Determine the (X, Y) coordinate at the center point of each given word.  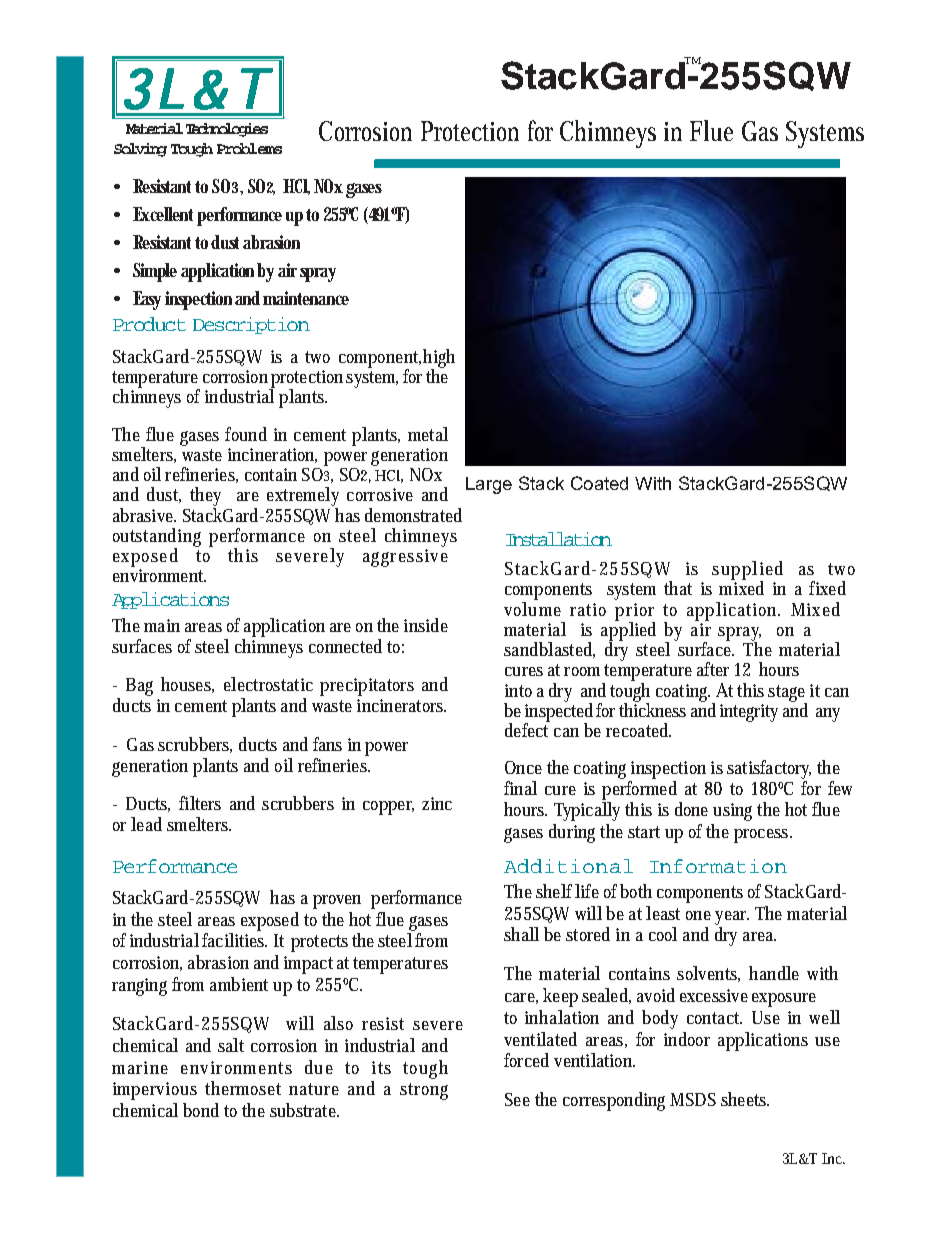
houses (187, 685)
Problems (249, 148)
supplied (747, 571)
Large (489, 485)
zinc (437, 803)
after (713, 669)
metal (428, 434)
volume (532, 607)
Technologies (227, 130)
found (246, 434)
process (763, 836)
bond (201, 1110)
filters (200, 803)
